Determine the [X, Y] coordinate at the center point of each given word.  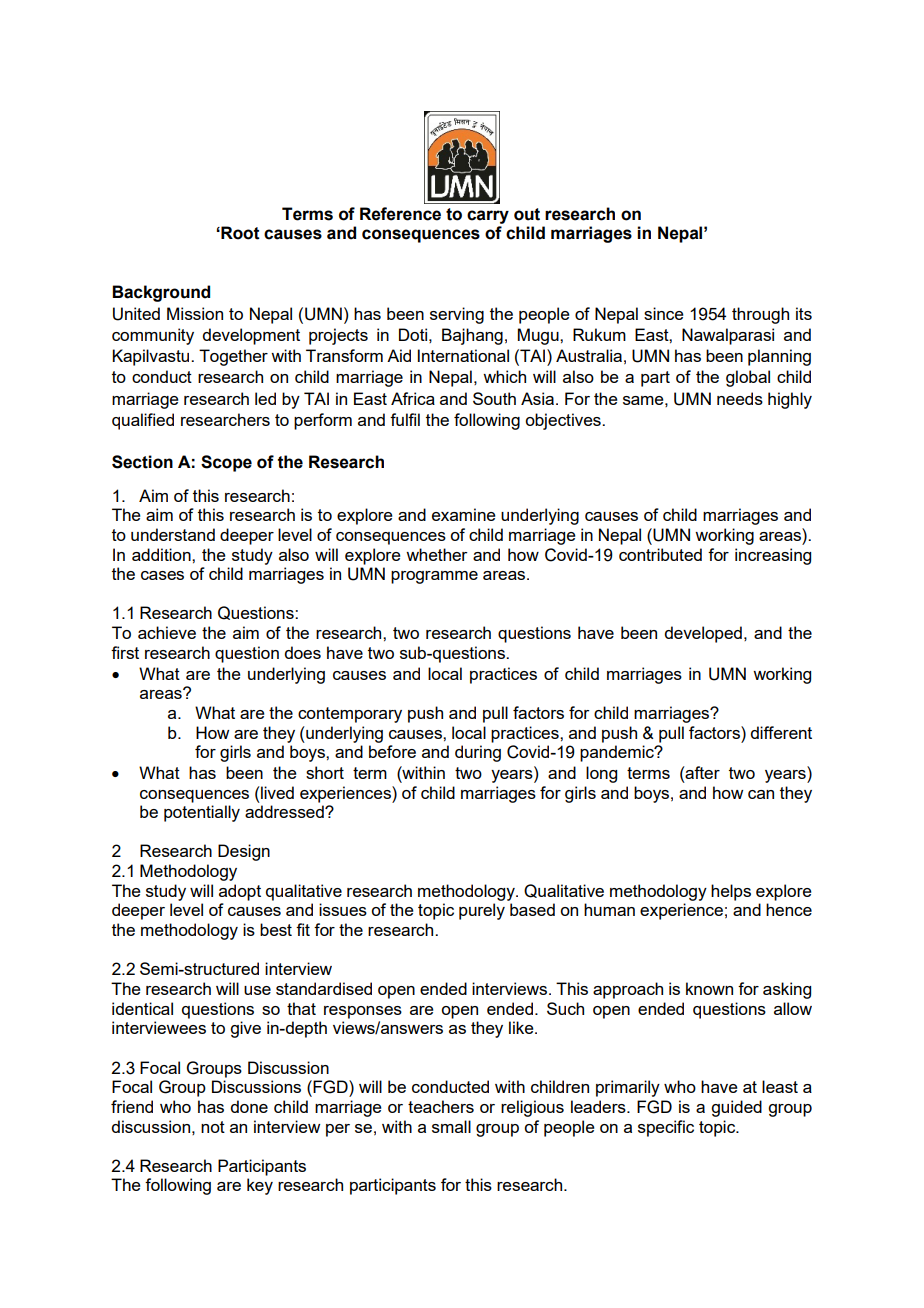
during [478, 753]
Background [161, 293]
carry [488, 217]
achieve [167, 632]
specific [666, 1128]
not [213, 1127]
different [781, 732]
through [760, 315]
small [451, 1126]
